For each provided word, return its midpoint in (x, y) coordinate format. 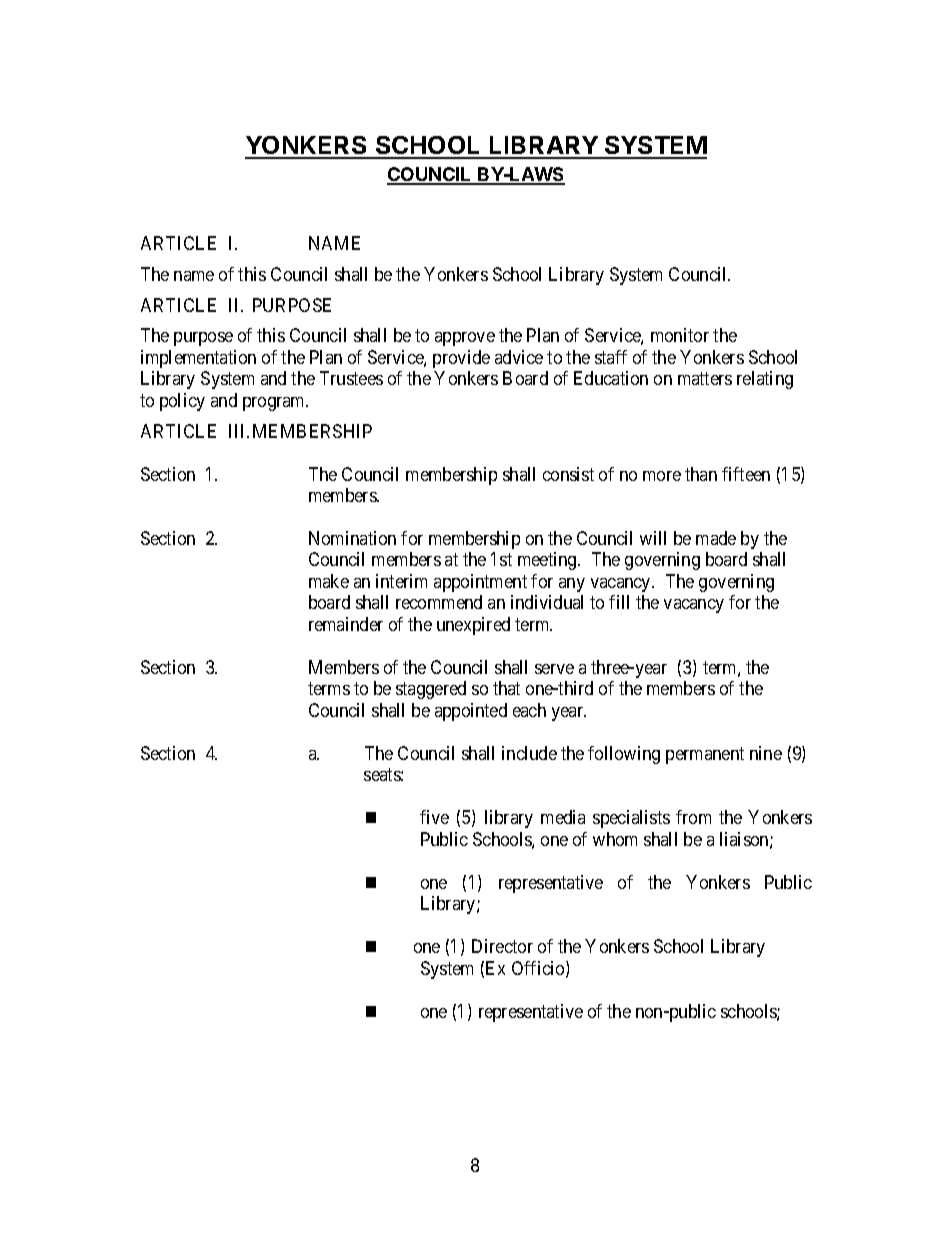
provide (461, 359)
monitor (680, 335)
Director (502, 946)
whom (615, 839)
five (434, 817)
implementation (198, 359)
